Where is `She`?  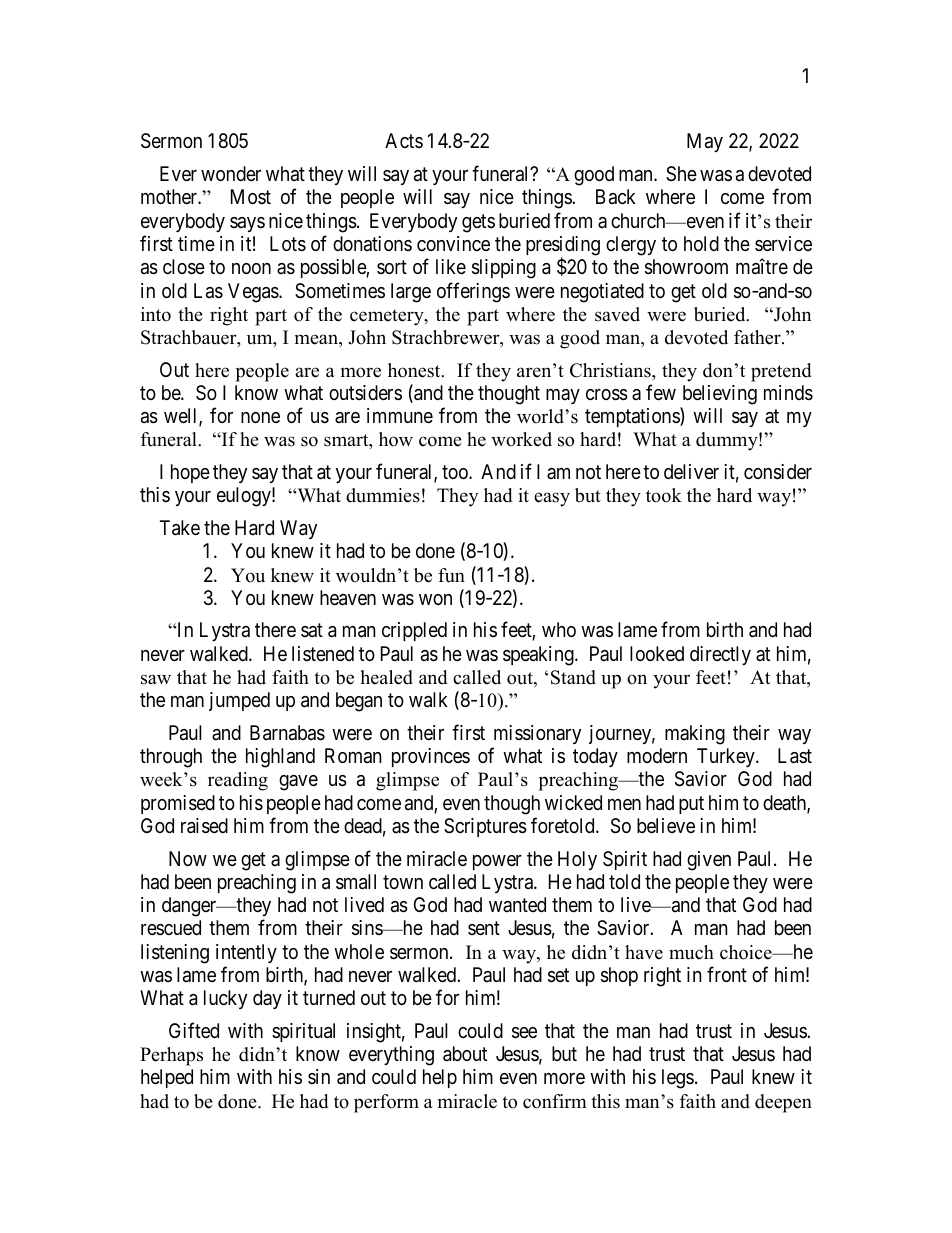 She is located at coordinates (681, 174).
